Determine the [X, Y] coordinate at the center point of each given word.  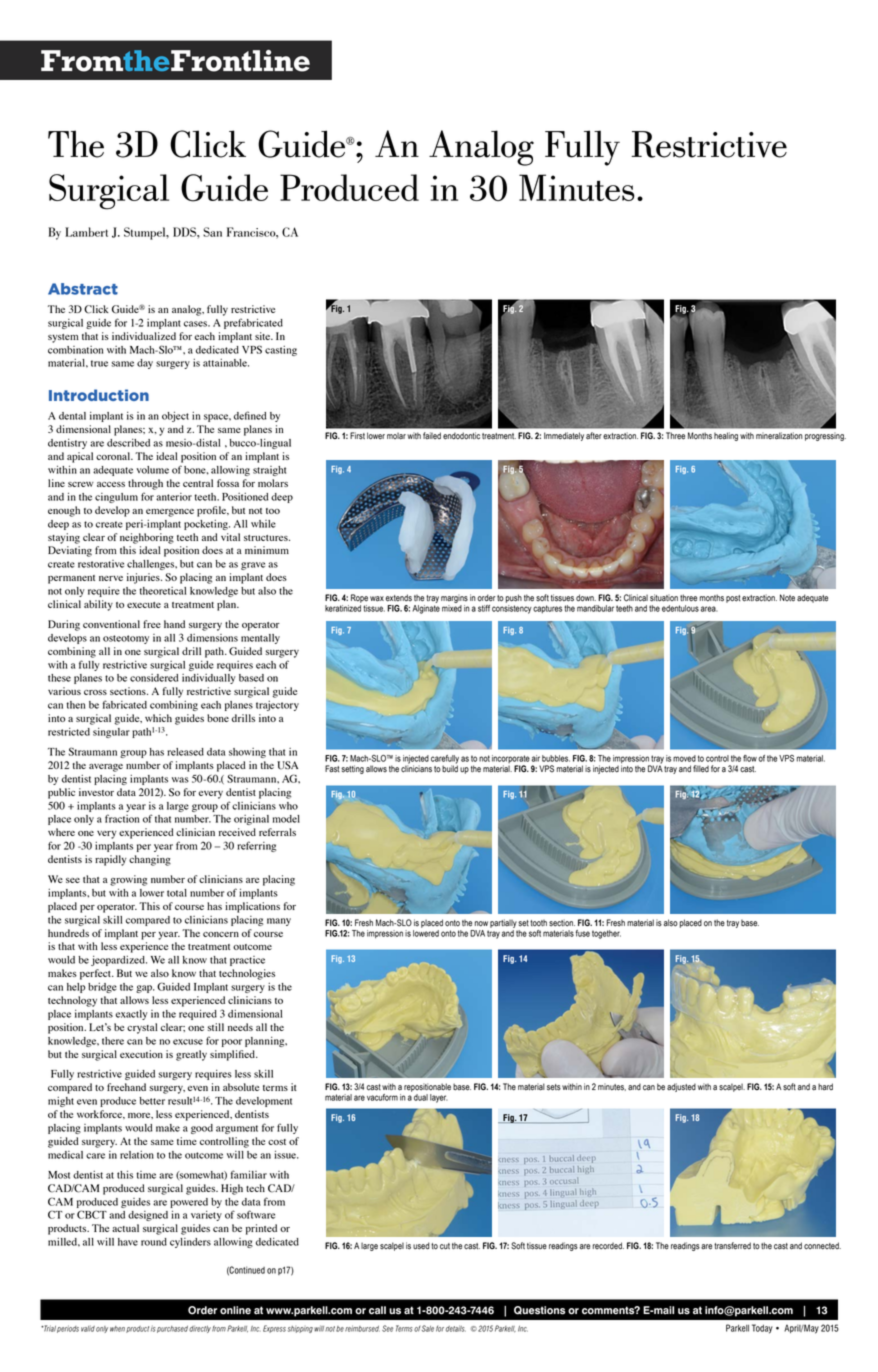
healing [726, 436]
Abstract [83, 289]
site [264, 336]
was [180, 780]
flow [750, 758]
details [456, 1328]
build [450, 768]
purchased [172, 1329]
